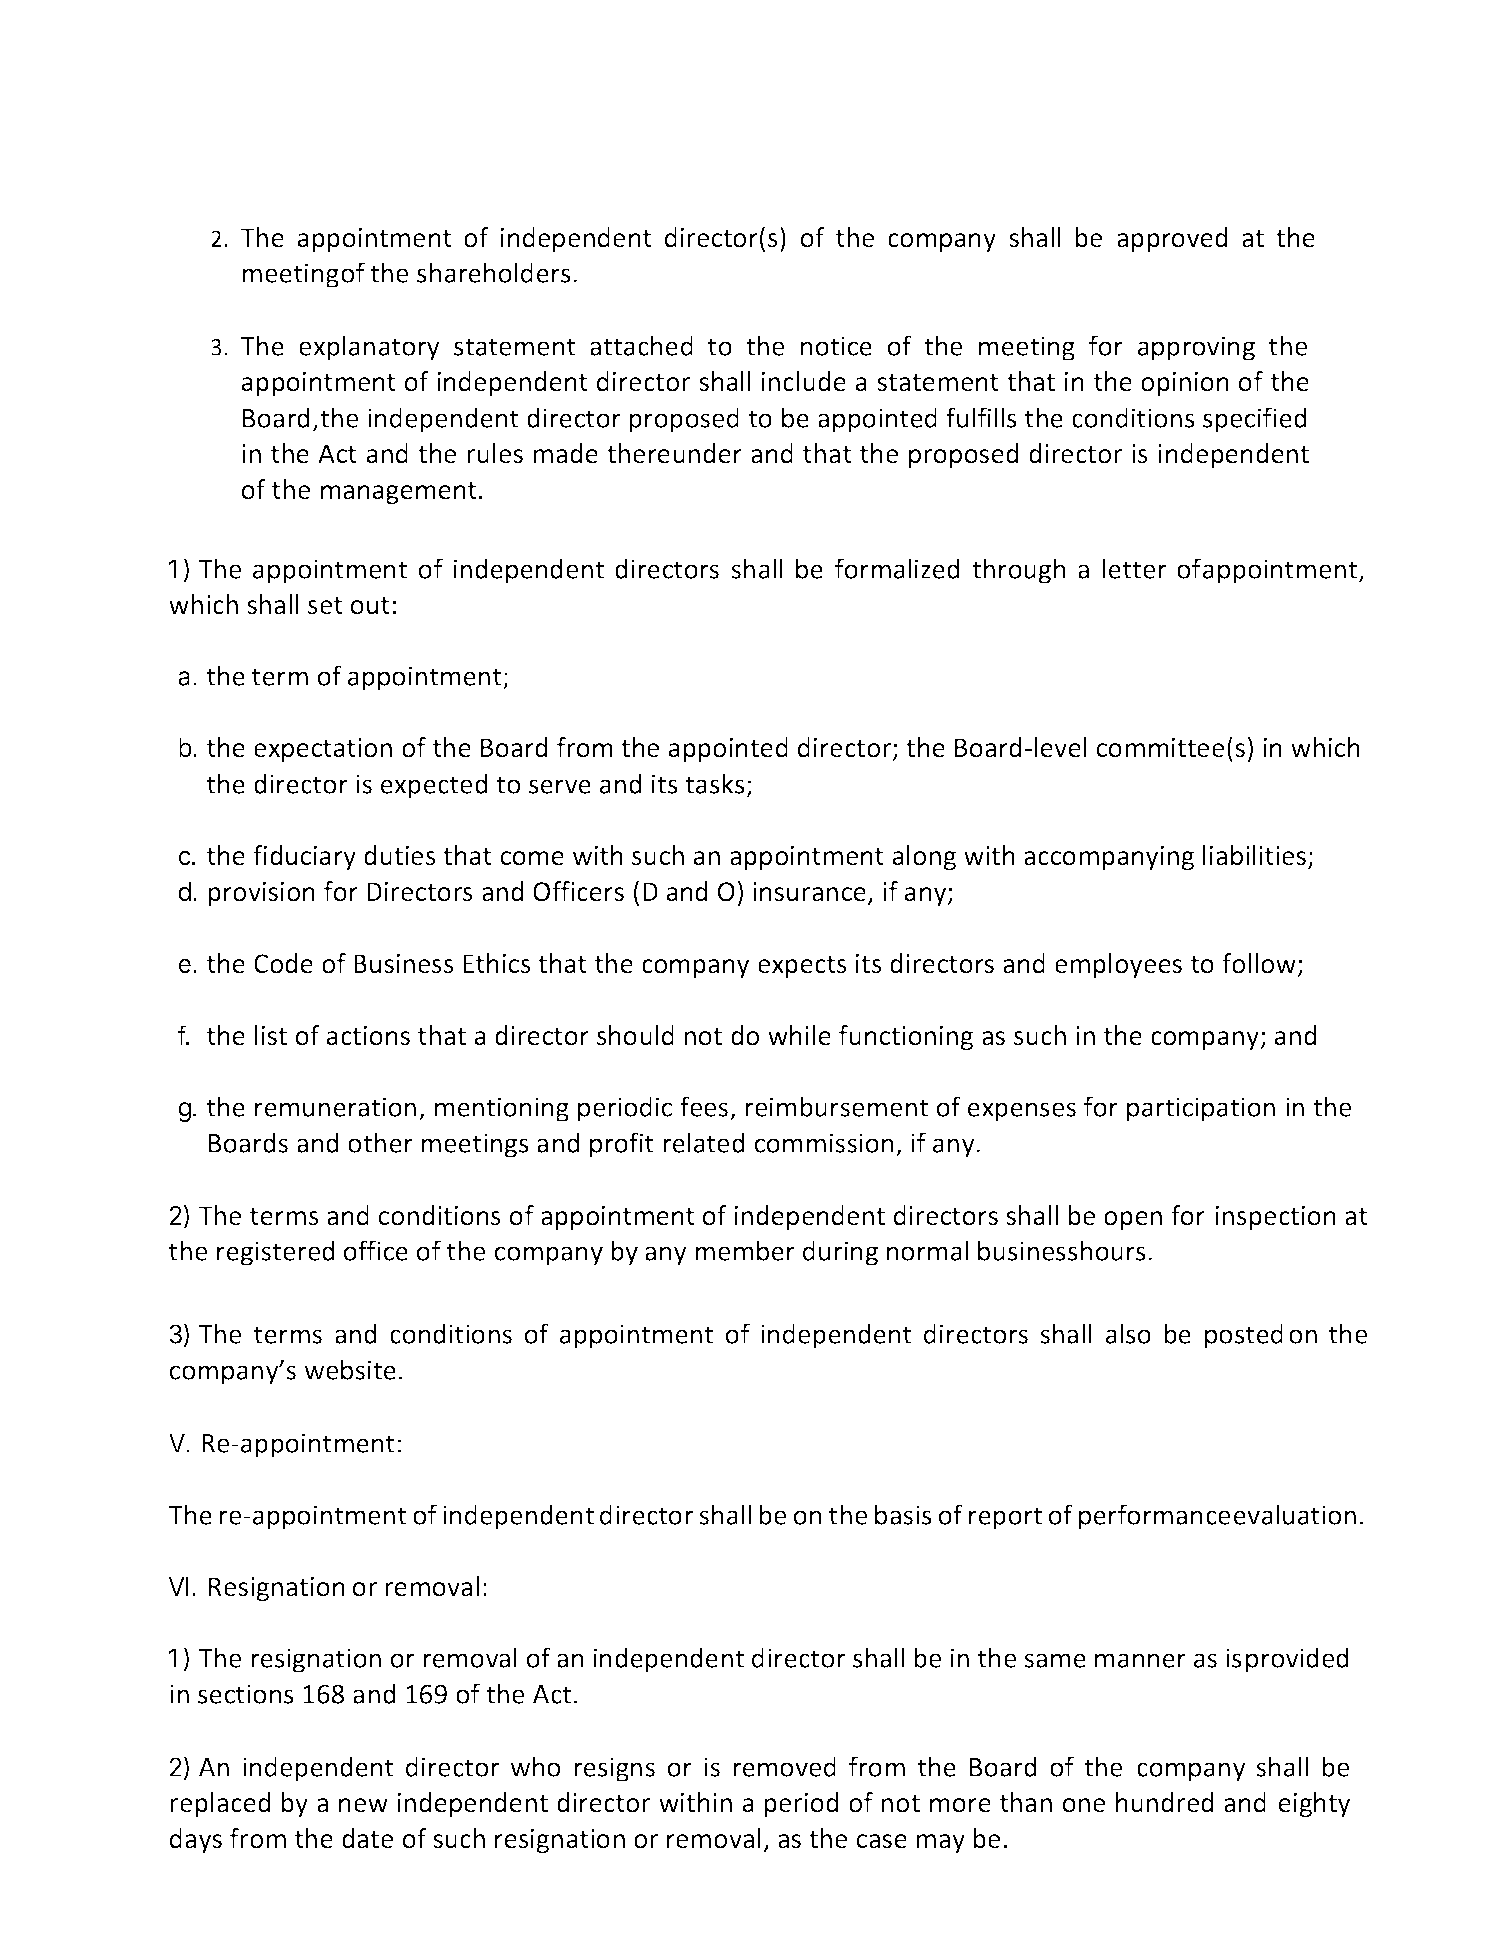  What do you see at coordinates (784, 1766) in the screenshot?
I see `removed` at bounding box center [784, 1766].
